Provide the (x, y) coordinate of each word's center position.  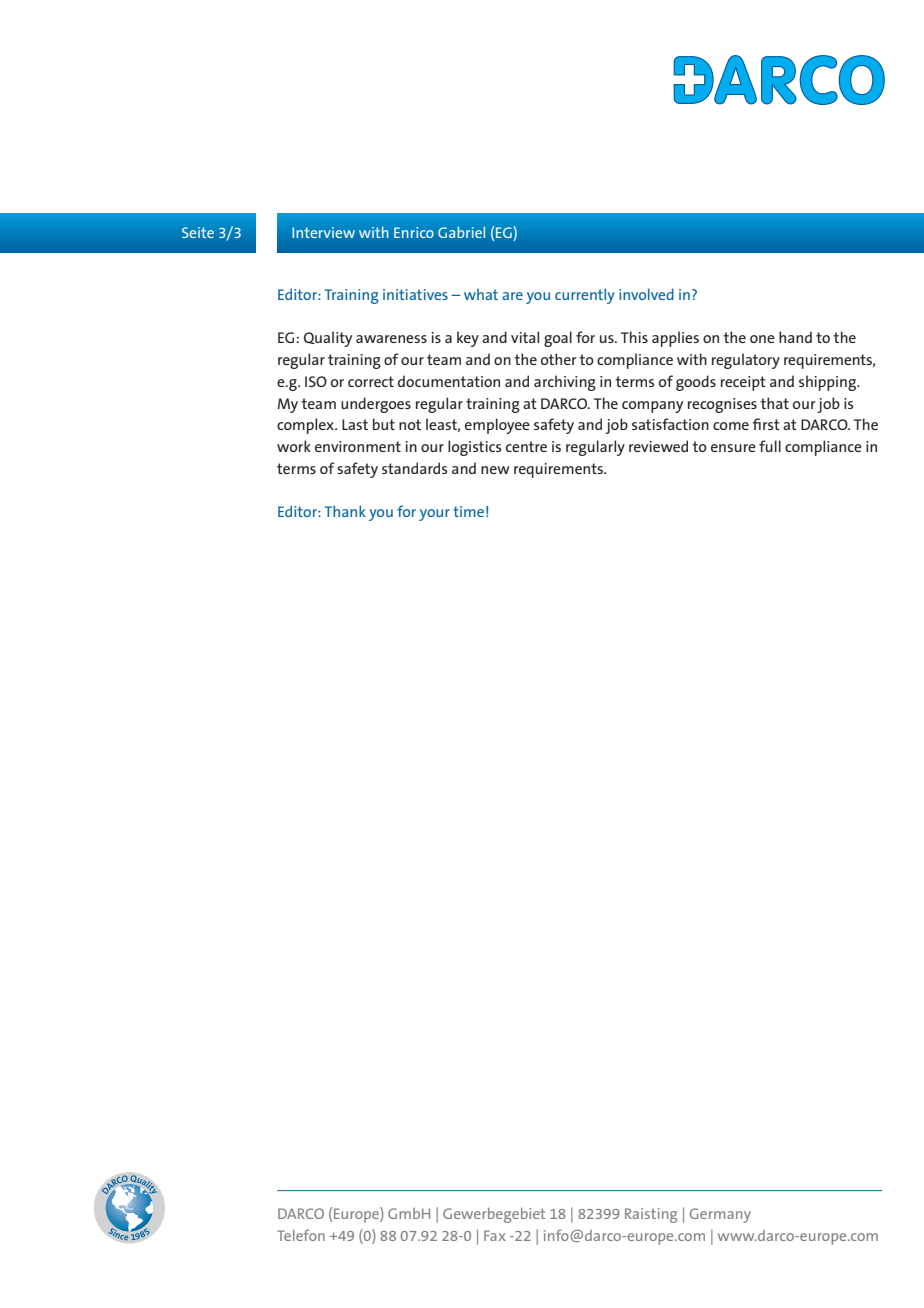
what (481, 294)
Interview (323, 232)
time (468, 511)
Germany (720, 1215)
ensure (733, 448)
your (434, 515)
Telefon (301, 1235)
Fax (495, 1235)
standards (415, 468)
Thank (345, 511)
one (762, 339)
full (770, 446)
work (294, 446)
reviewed (658, 446)
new (495, 470)
